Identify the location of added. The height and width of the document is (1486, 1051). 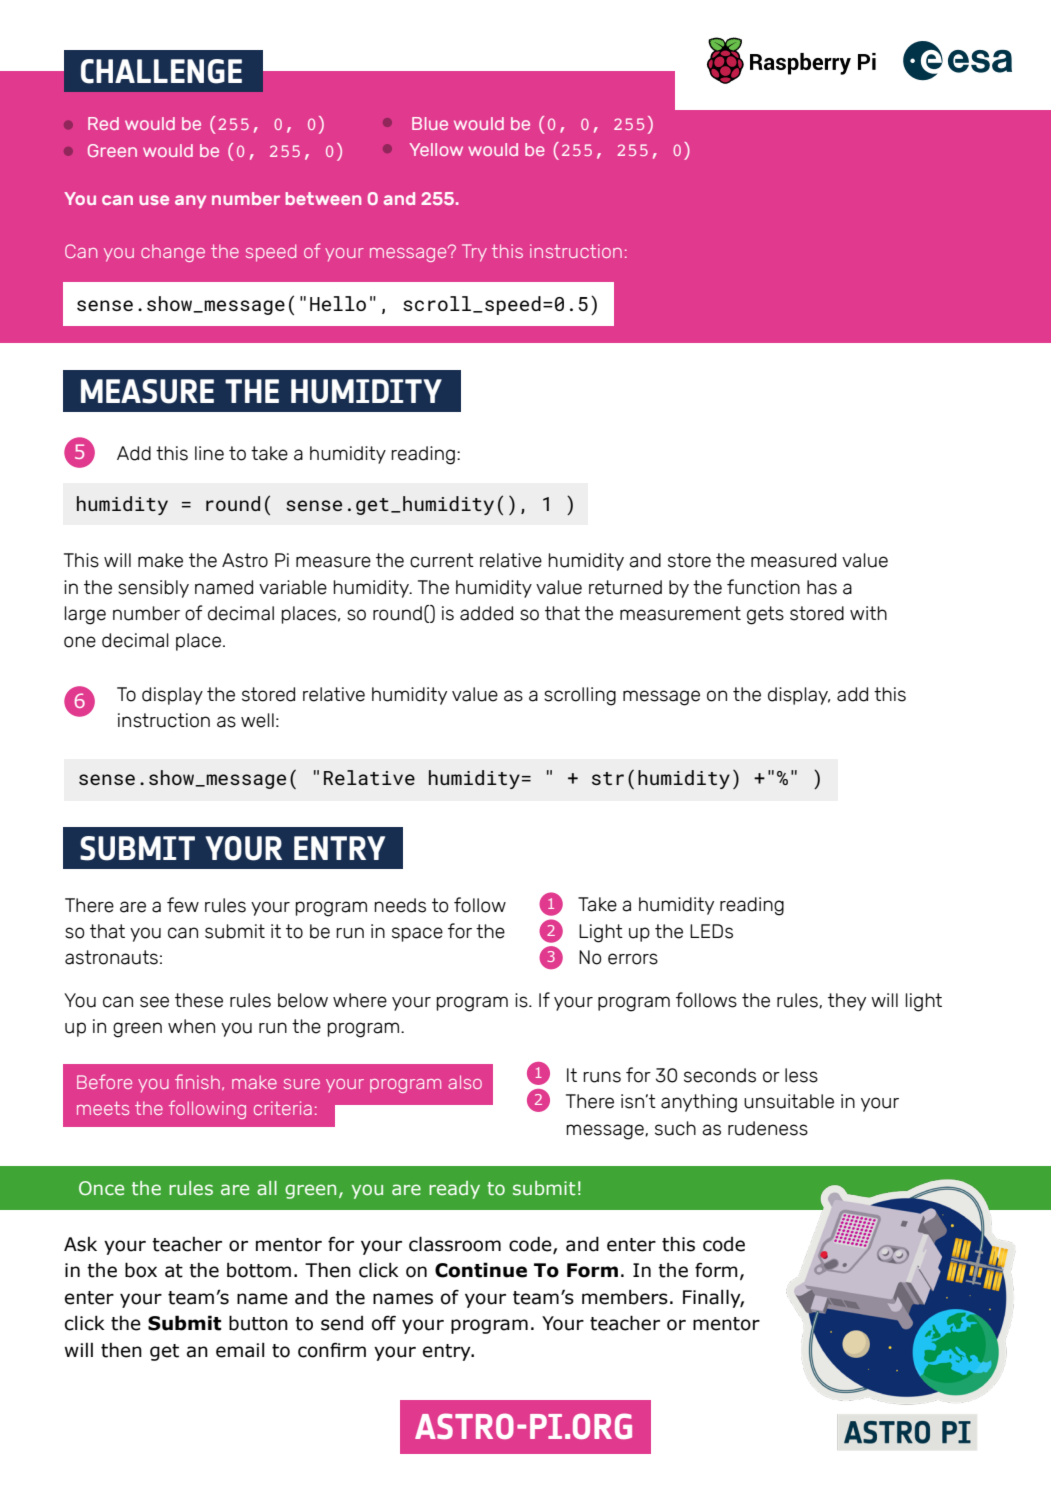
(486, 613).
